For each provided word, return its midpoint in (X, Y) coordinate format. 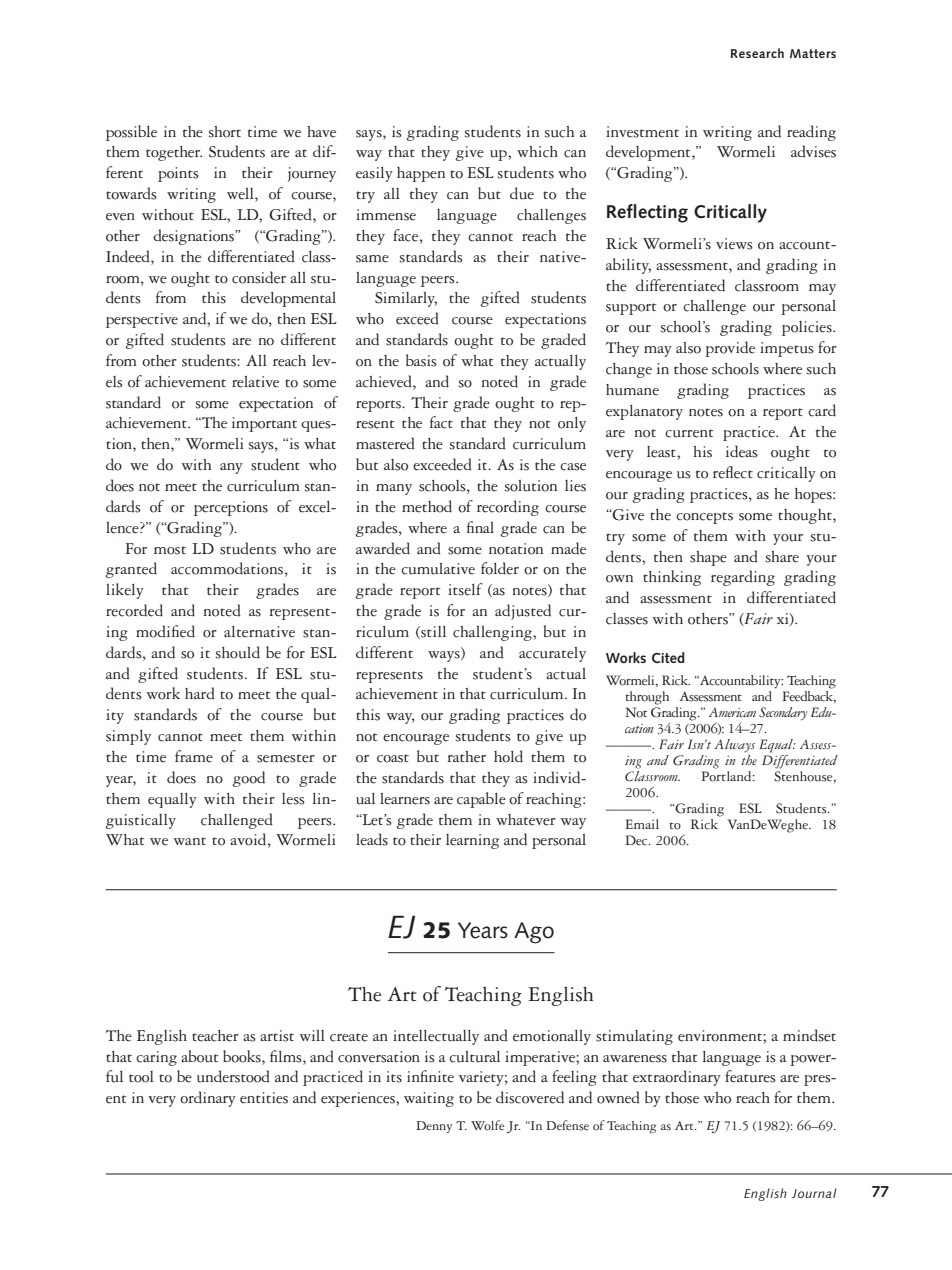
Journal (814, 1193)
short (225, 132)
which (537, 152)
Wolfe (487, 1125)
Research (757, 53)
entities (264, 1098)
